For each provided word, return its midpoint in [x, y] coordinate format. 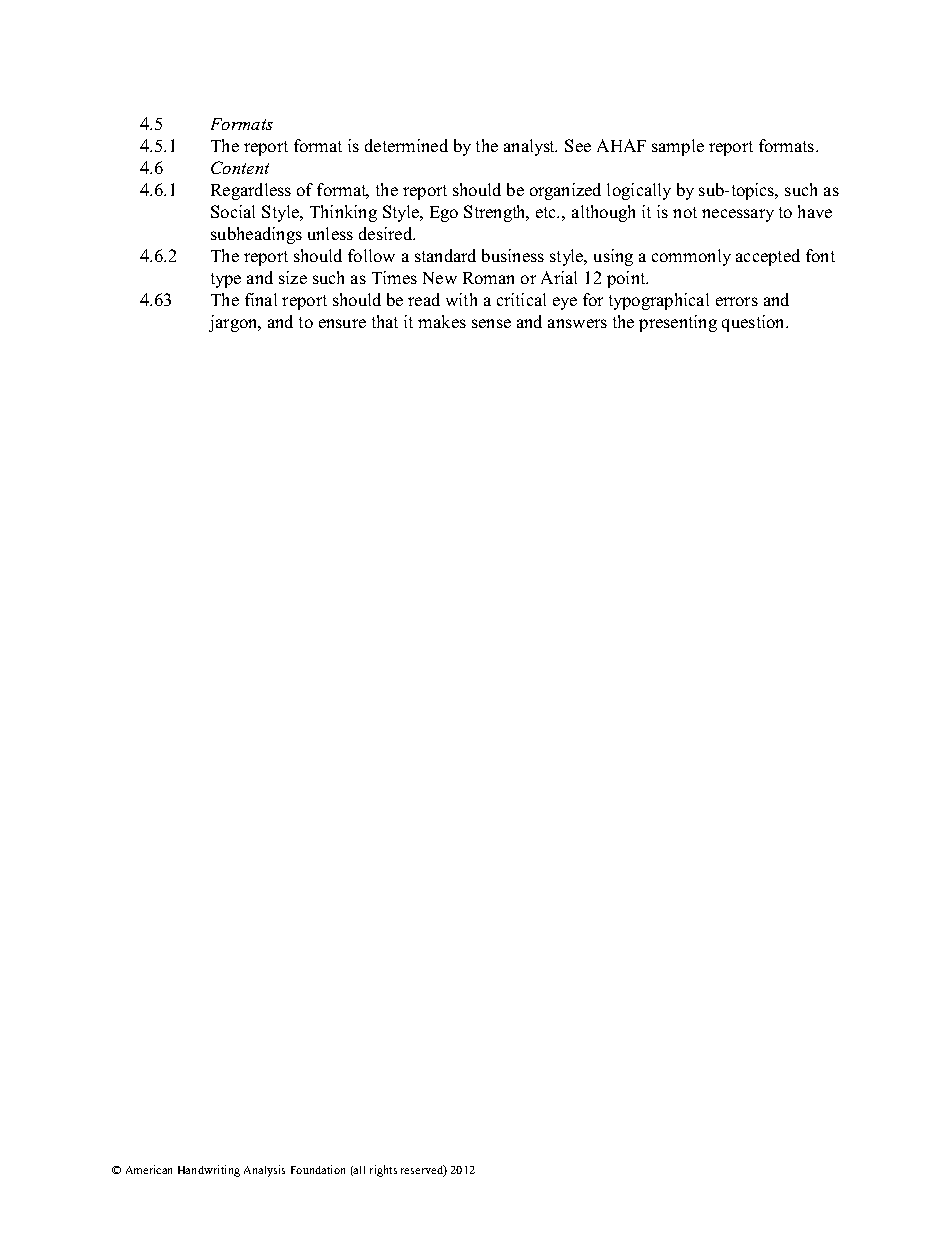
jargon [234, 323]
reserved [423, 1171]
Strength [496, 213]
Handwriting [209, 1171]
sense [491, 323]
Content [240, 167]
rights [383, 1171]
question [754, 323]
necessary [738, 215]
